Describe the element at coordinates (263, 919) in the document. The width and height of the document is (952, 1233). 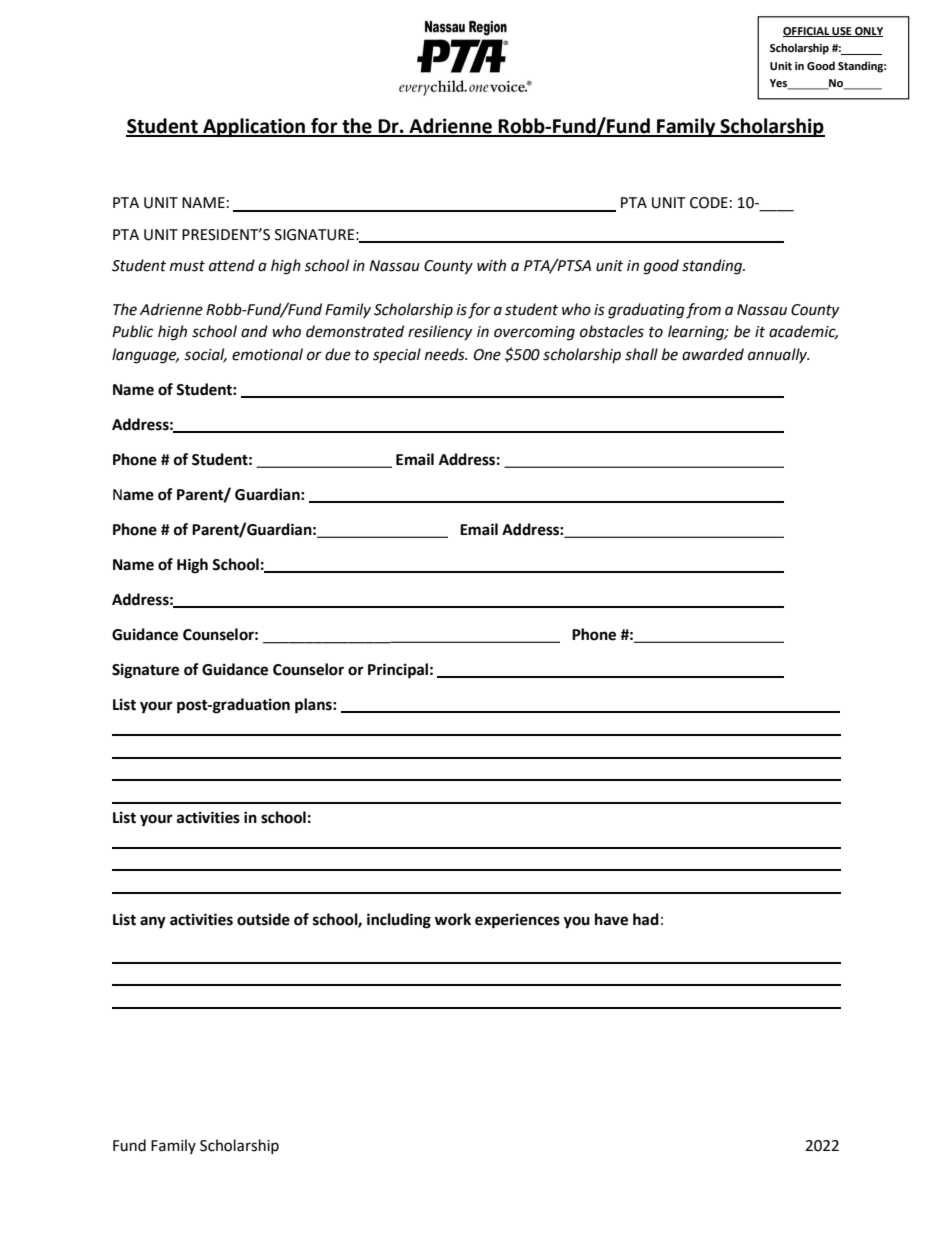
I see `outside` at that location.
